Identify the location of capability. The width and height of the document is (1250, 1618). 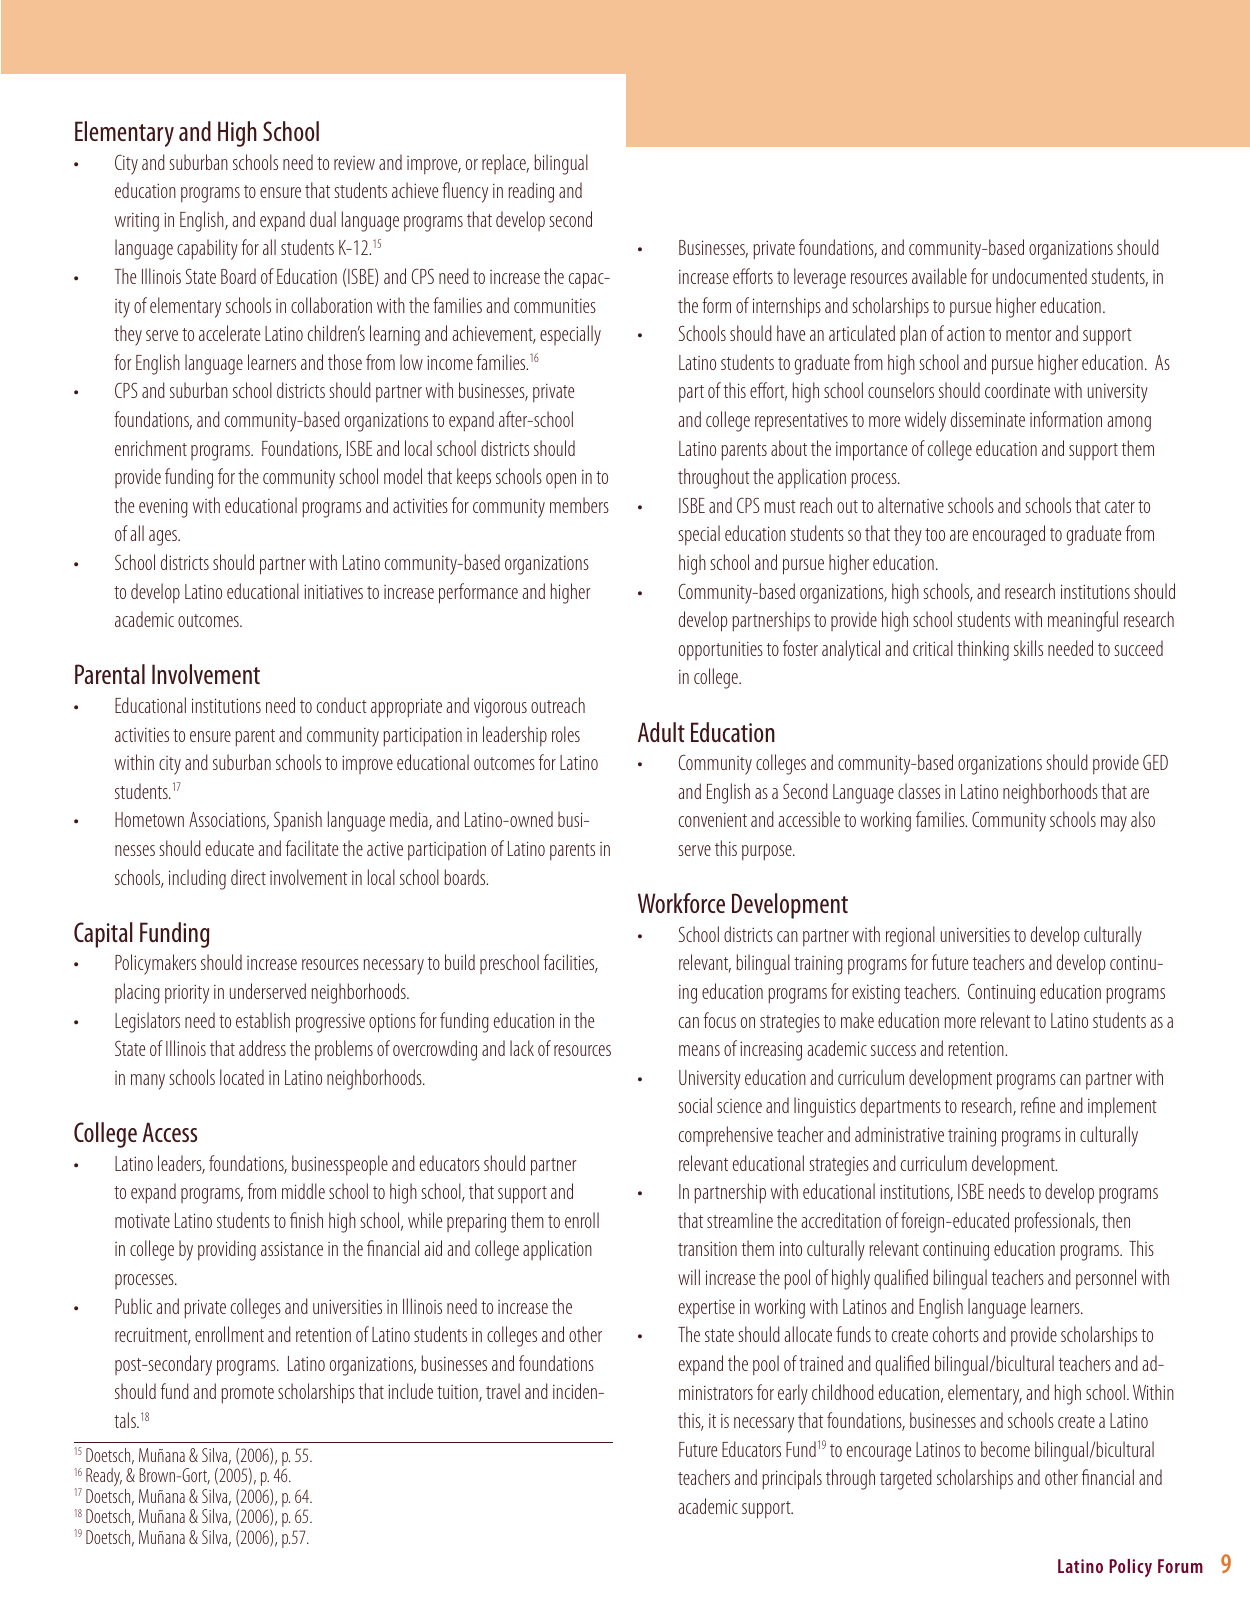
(207, 249).
